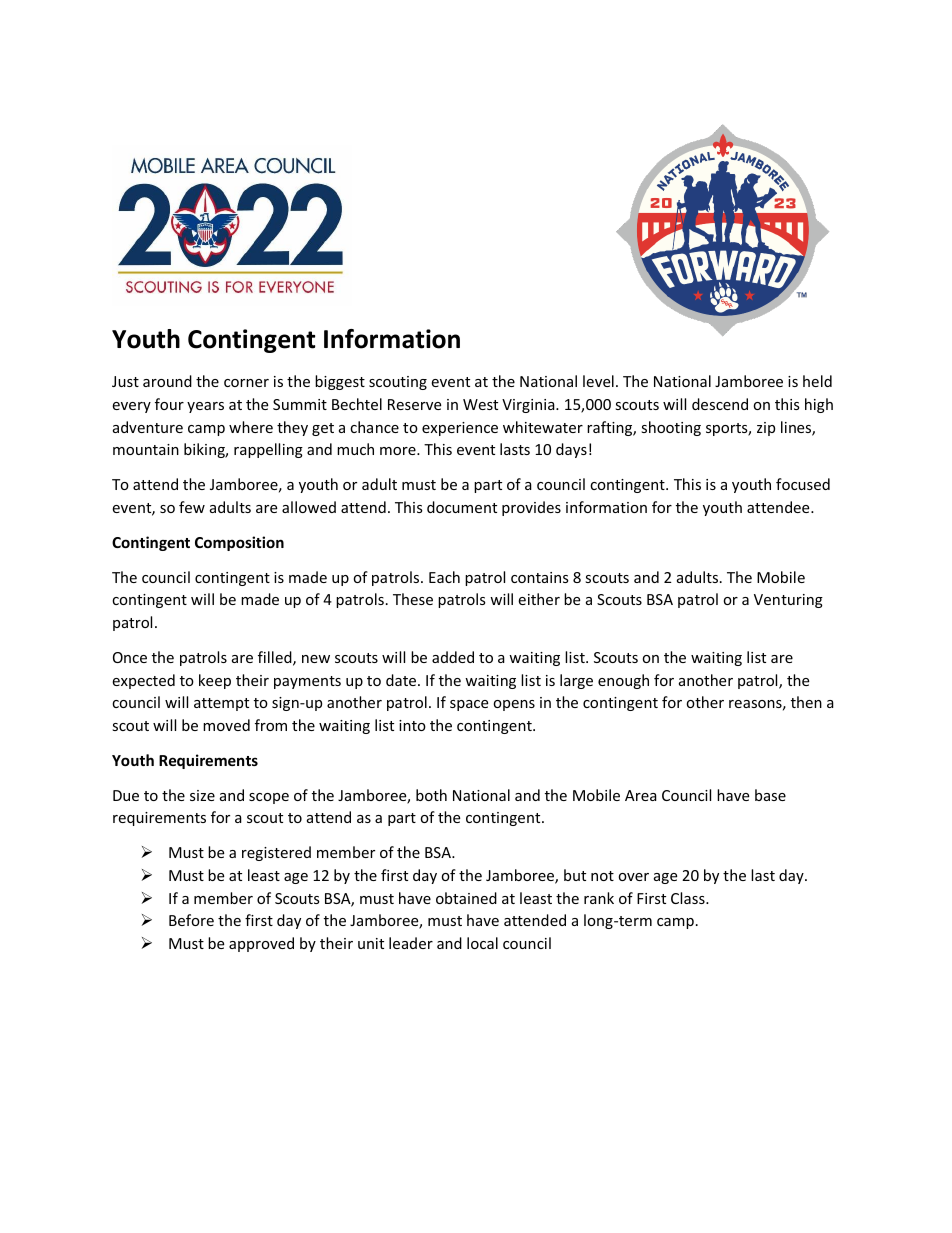 The image size is (952, 1233). Describe the element at coordinates (689, 898) in the image. I see `Class` at that location.
